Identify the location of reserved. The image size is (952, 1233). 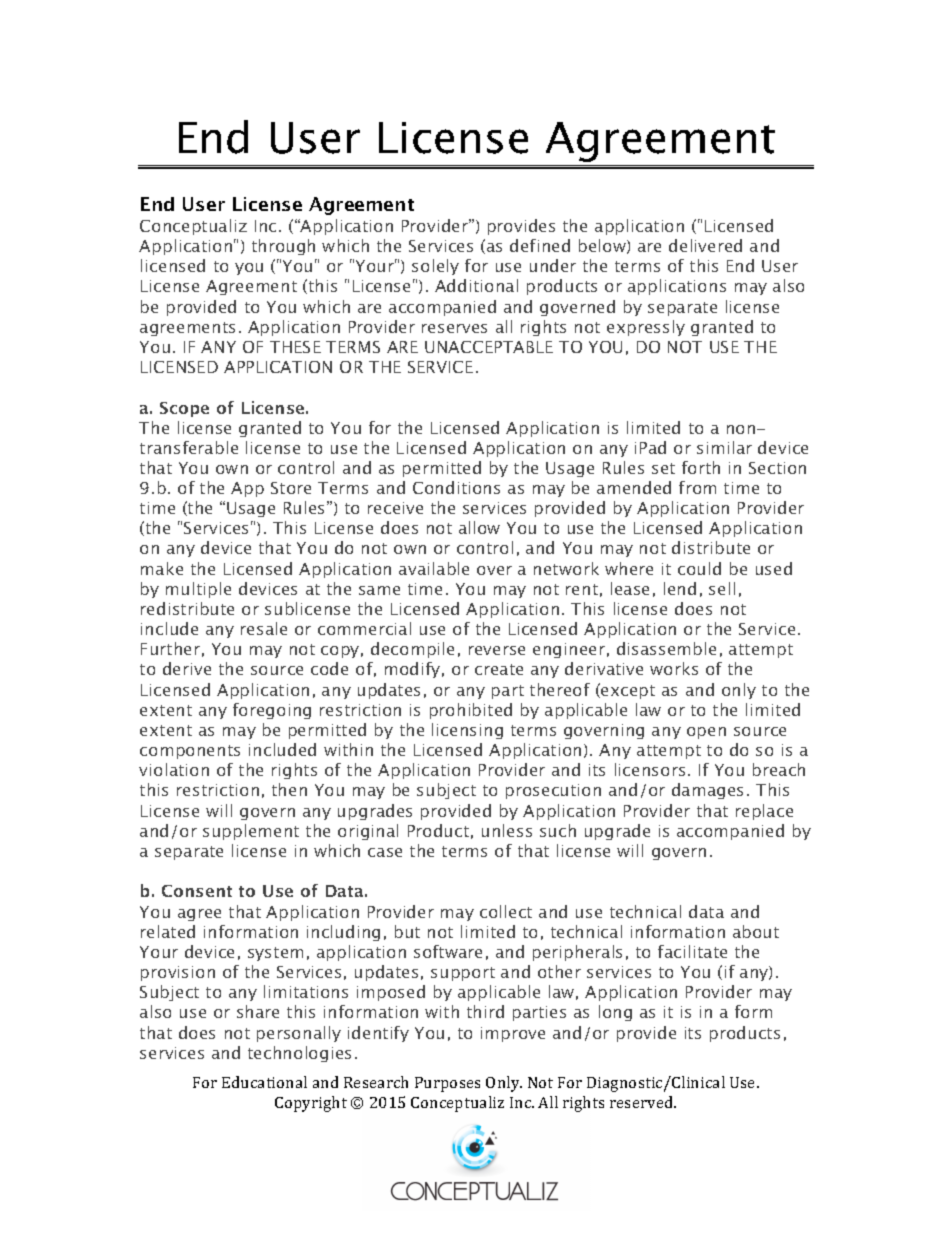
(643, 1102).
